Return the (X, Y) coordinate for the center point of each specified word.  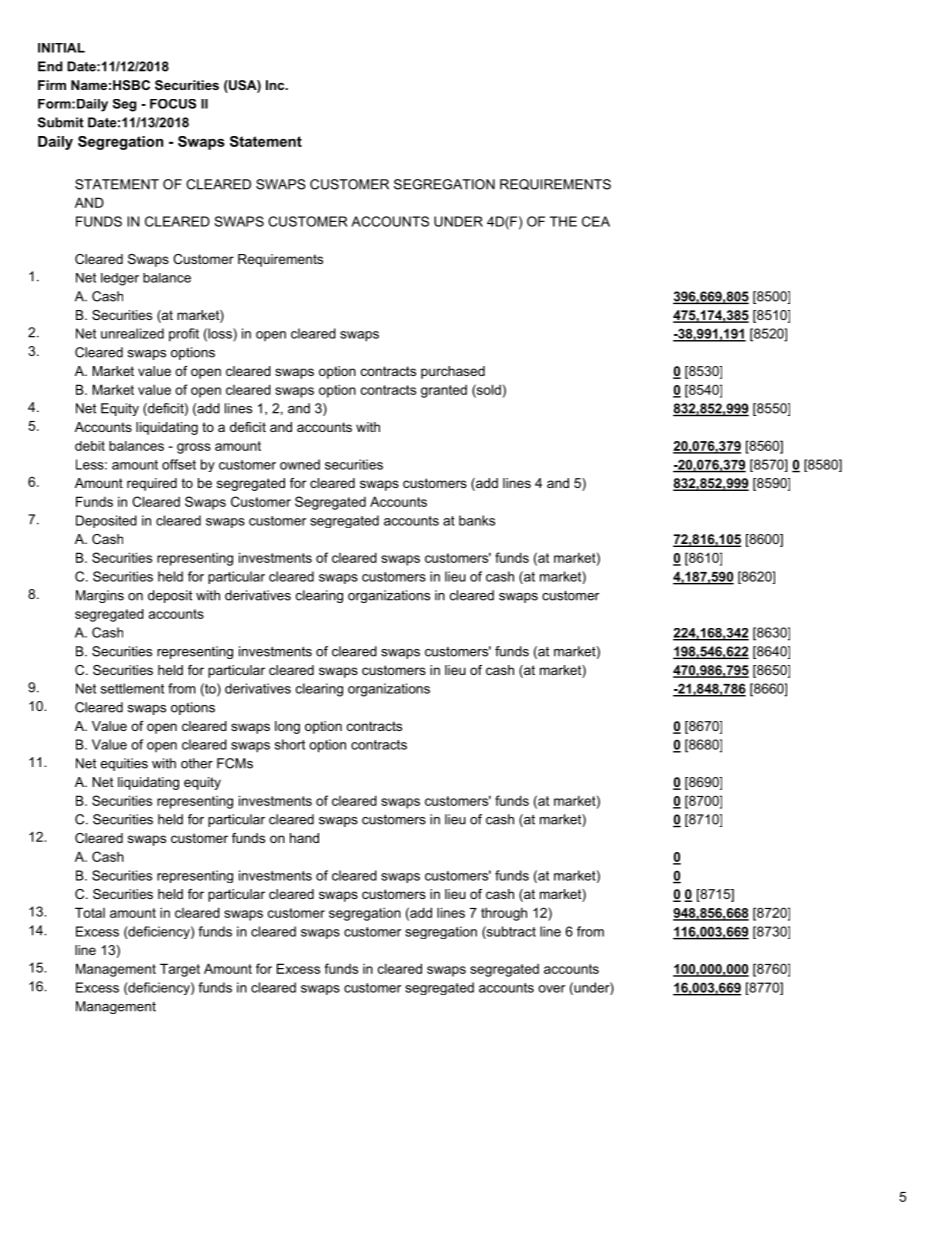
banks (477, 520)
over (551, 989)
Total (90, 912)
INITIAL (61, 48)
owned (300, 464)
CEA (596, 221)
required (152, 484)
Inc (276, 85)
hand (304, 838)
